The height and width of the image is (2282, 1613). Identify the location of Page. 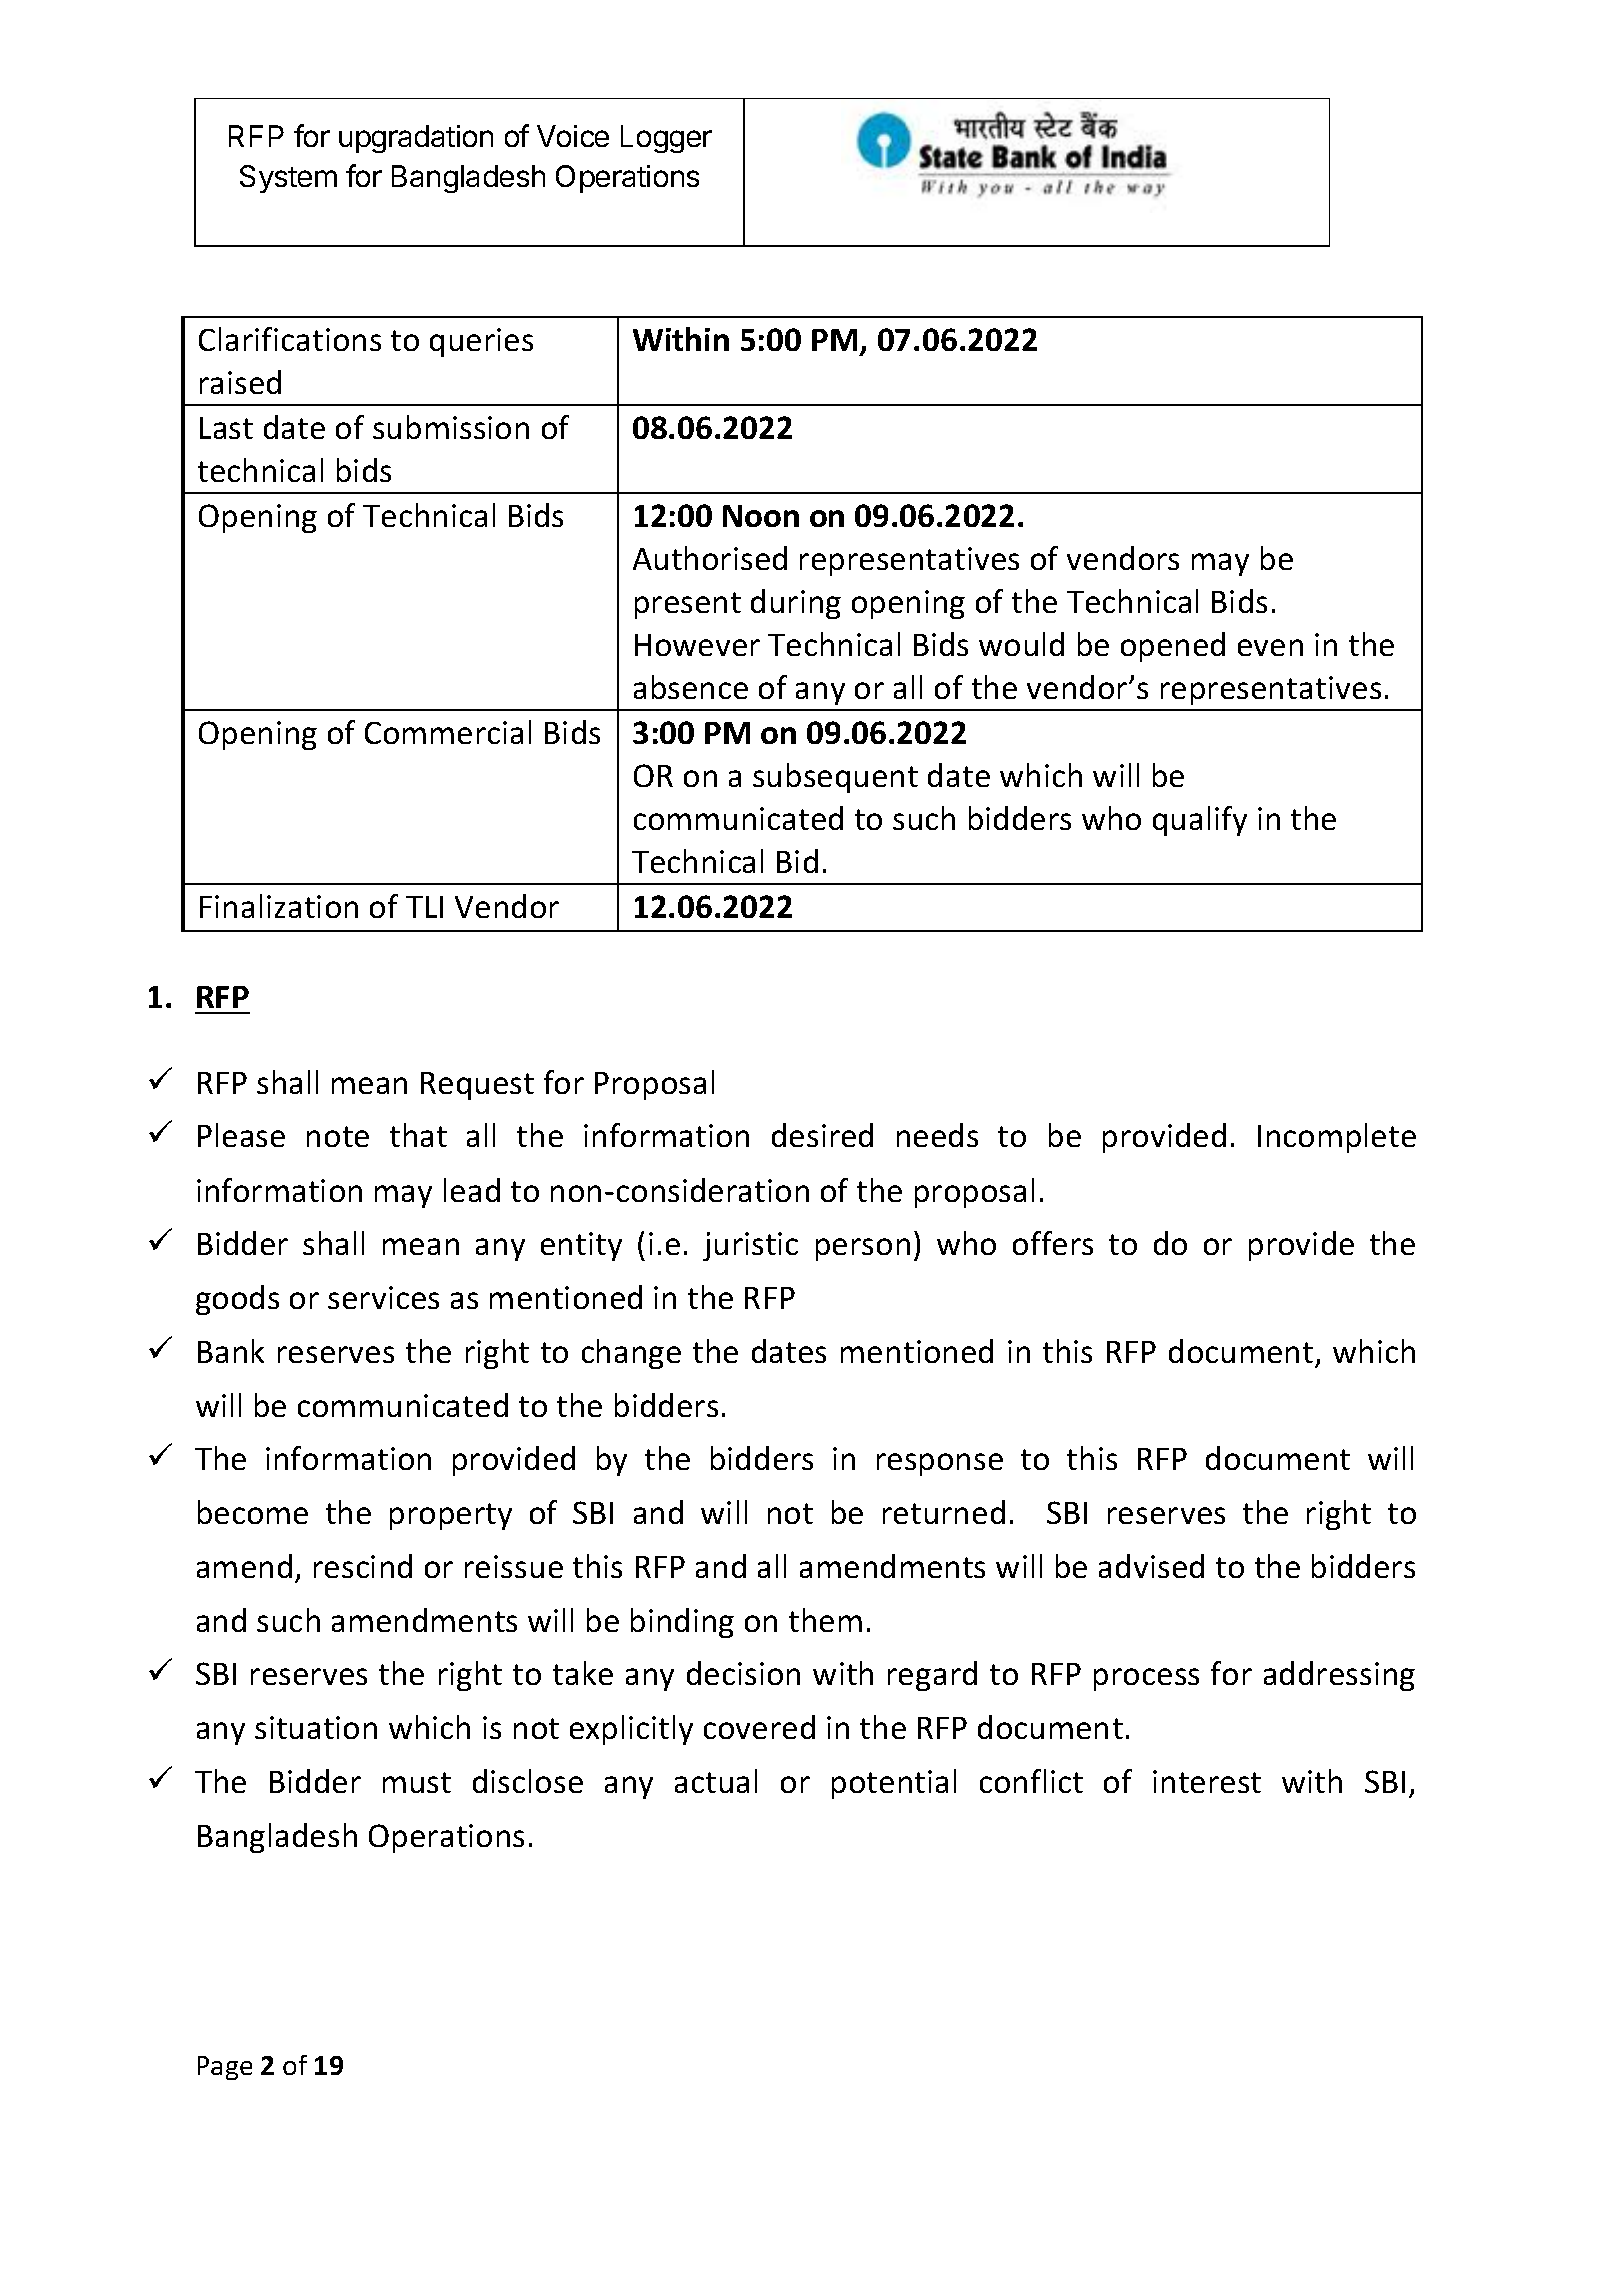
(225, 2068).
